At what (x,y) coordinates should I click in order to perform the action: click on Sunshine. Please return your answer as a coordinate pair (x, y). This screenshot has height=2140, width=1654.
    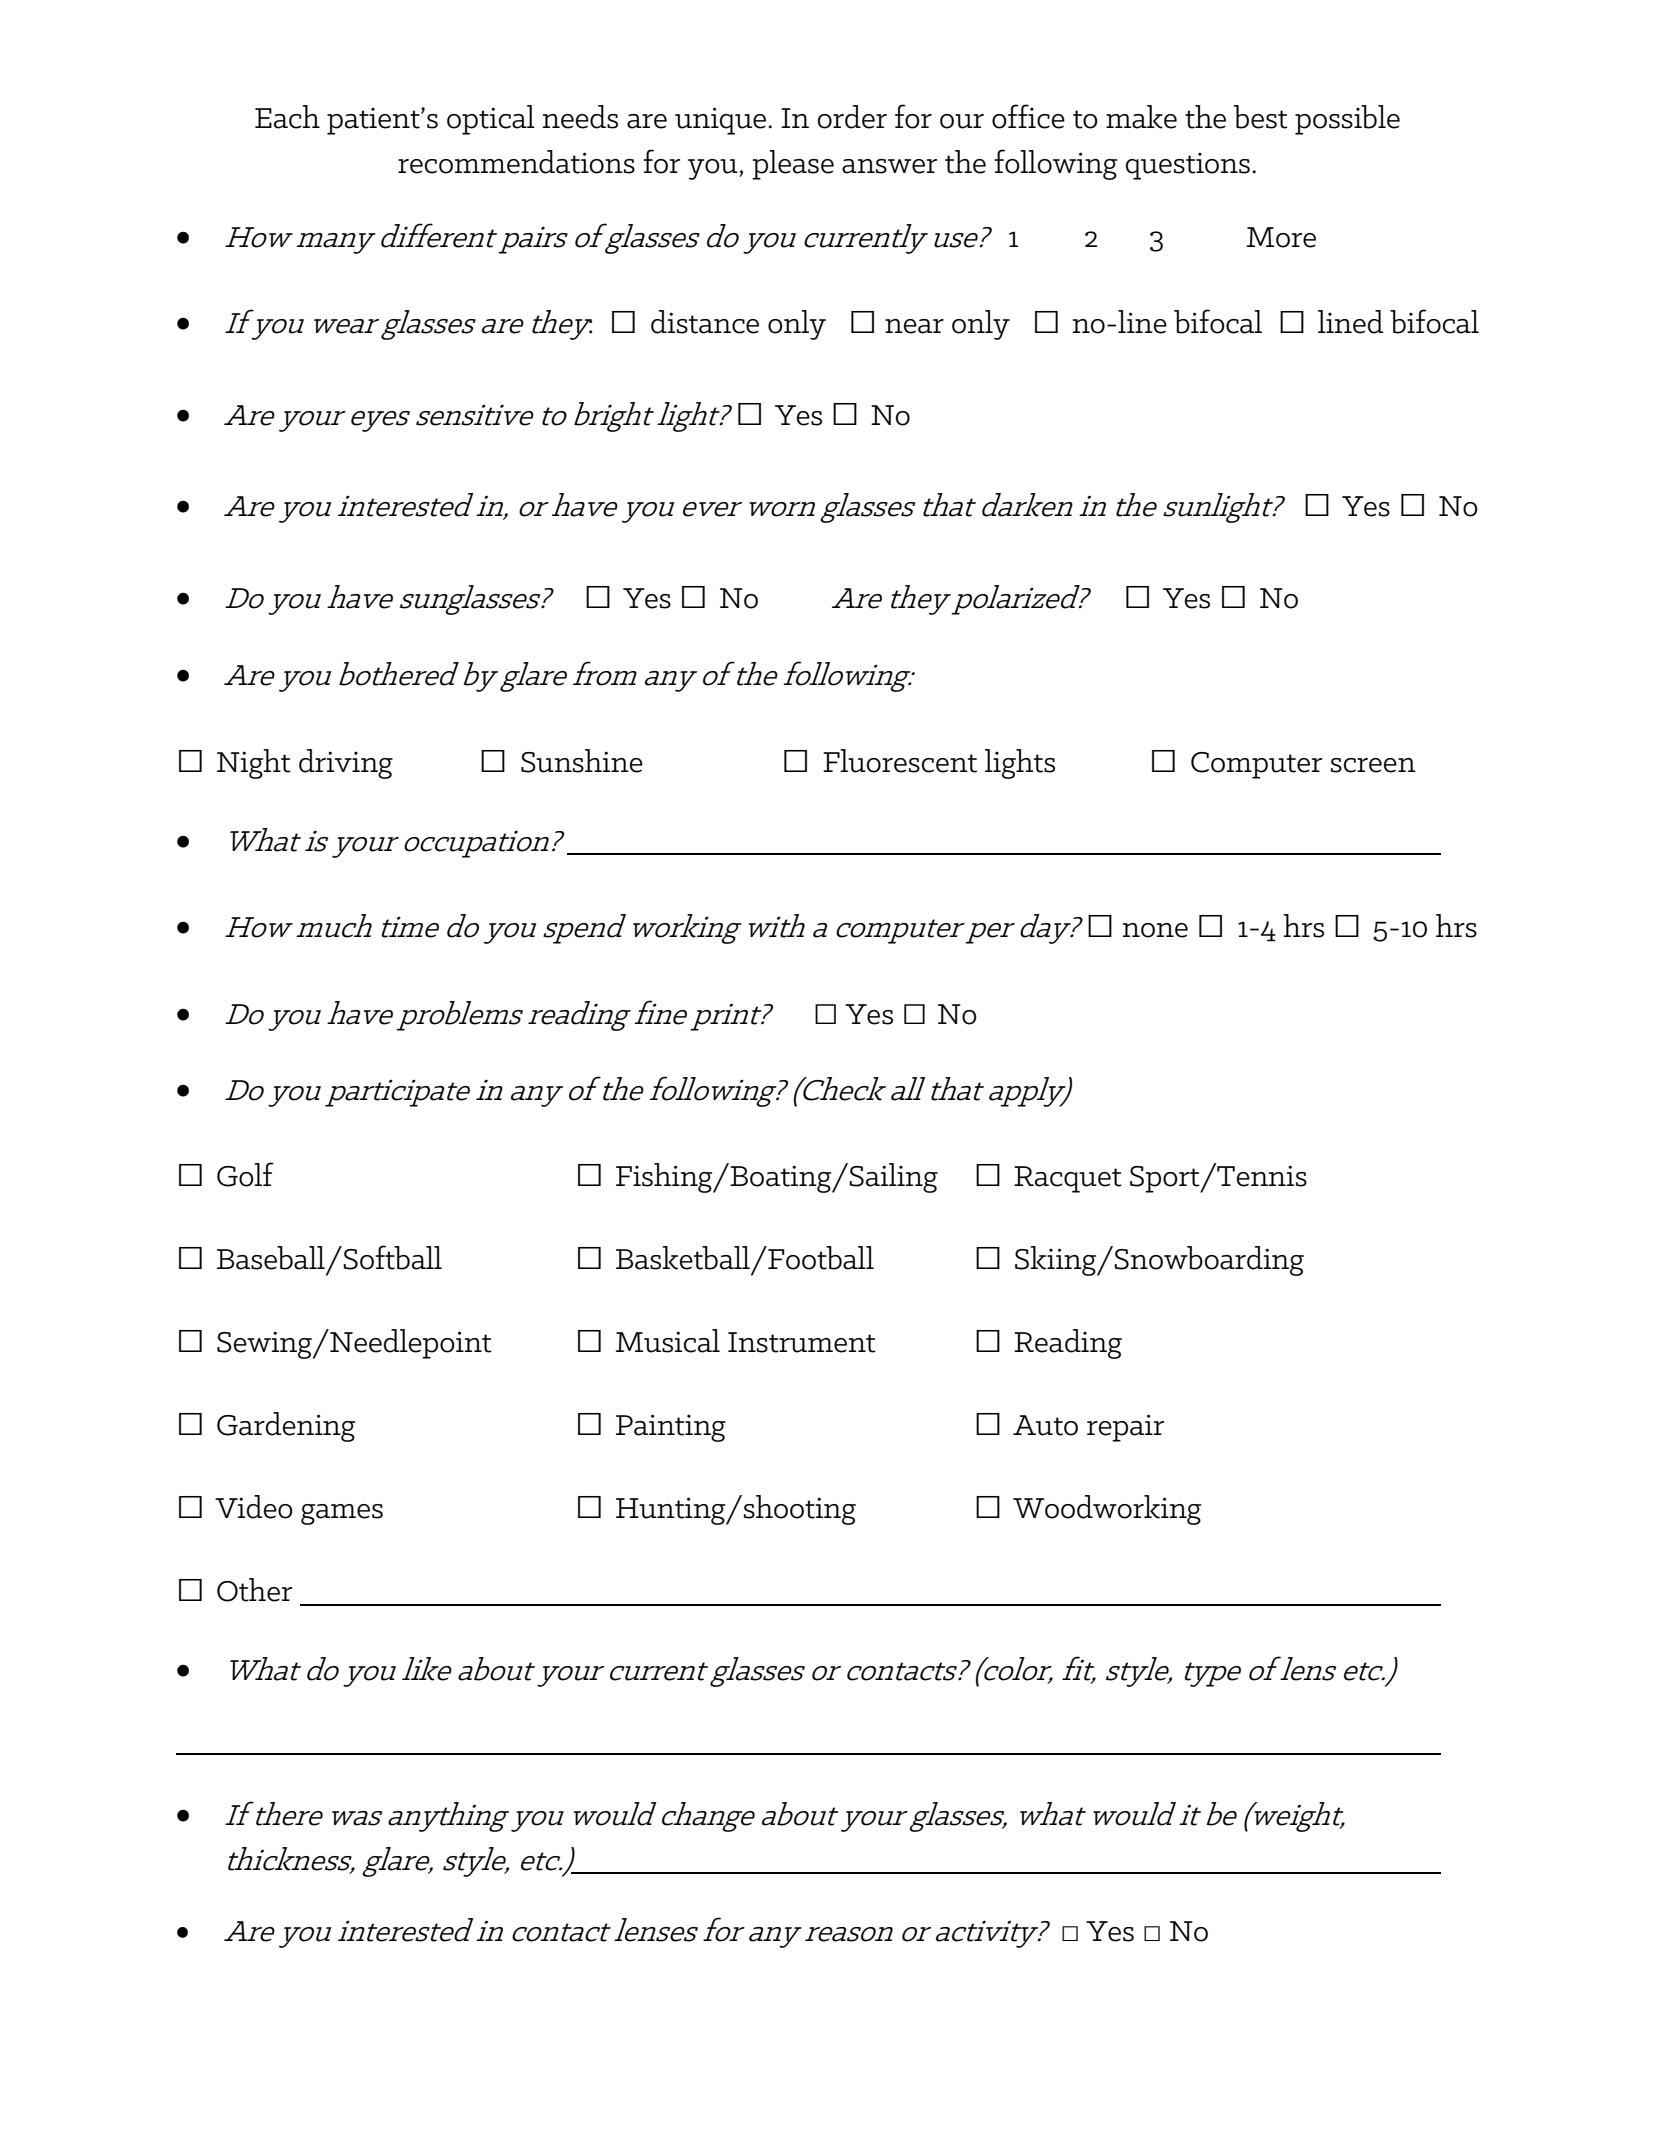
    Looking at the image, I should click on (582, 761).
